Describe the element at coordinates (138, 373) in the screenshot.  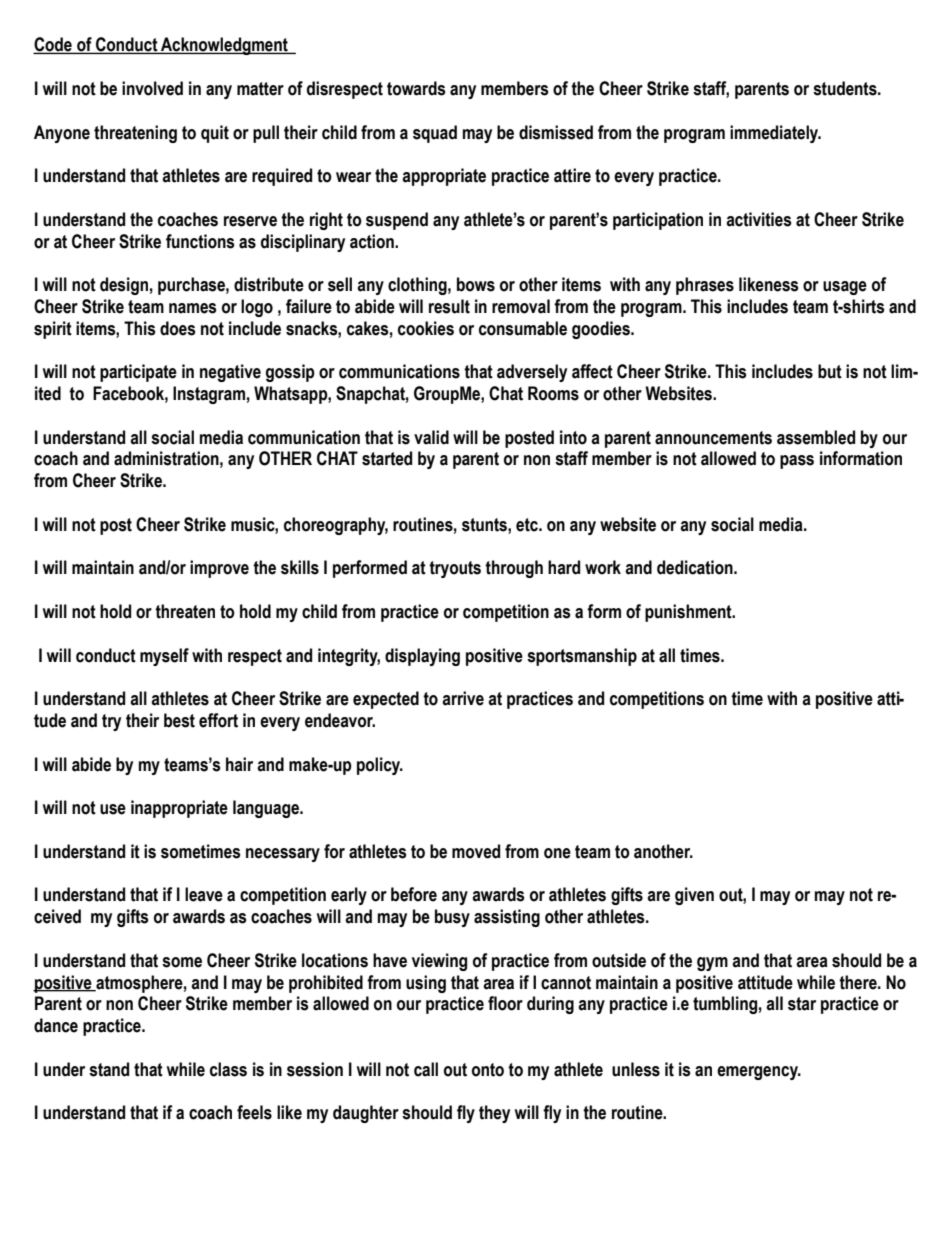
I see `participate` at that location.
